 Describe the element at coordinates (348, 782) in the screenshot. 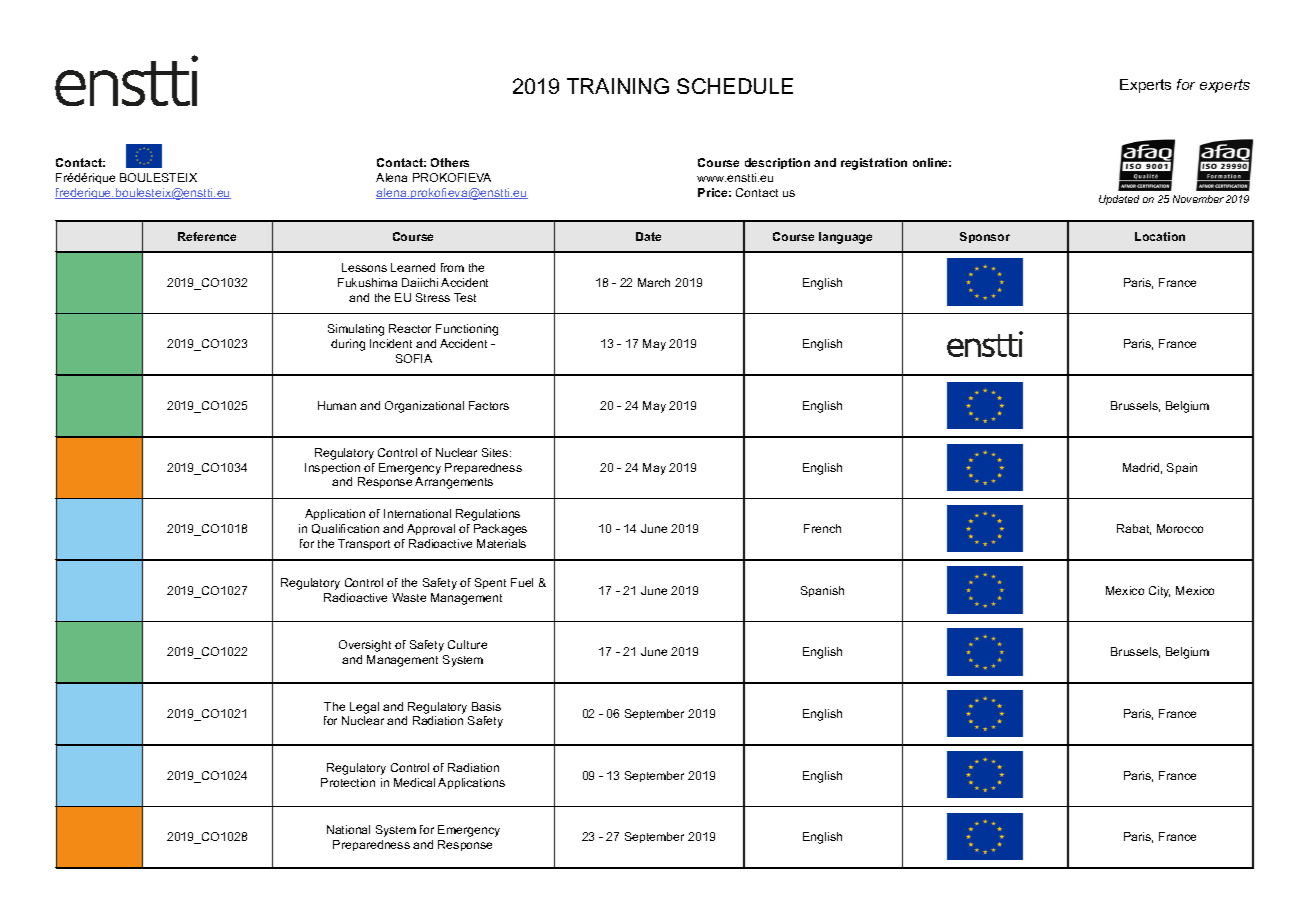

I see `Protection` at that location.
